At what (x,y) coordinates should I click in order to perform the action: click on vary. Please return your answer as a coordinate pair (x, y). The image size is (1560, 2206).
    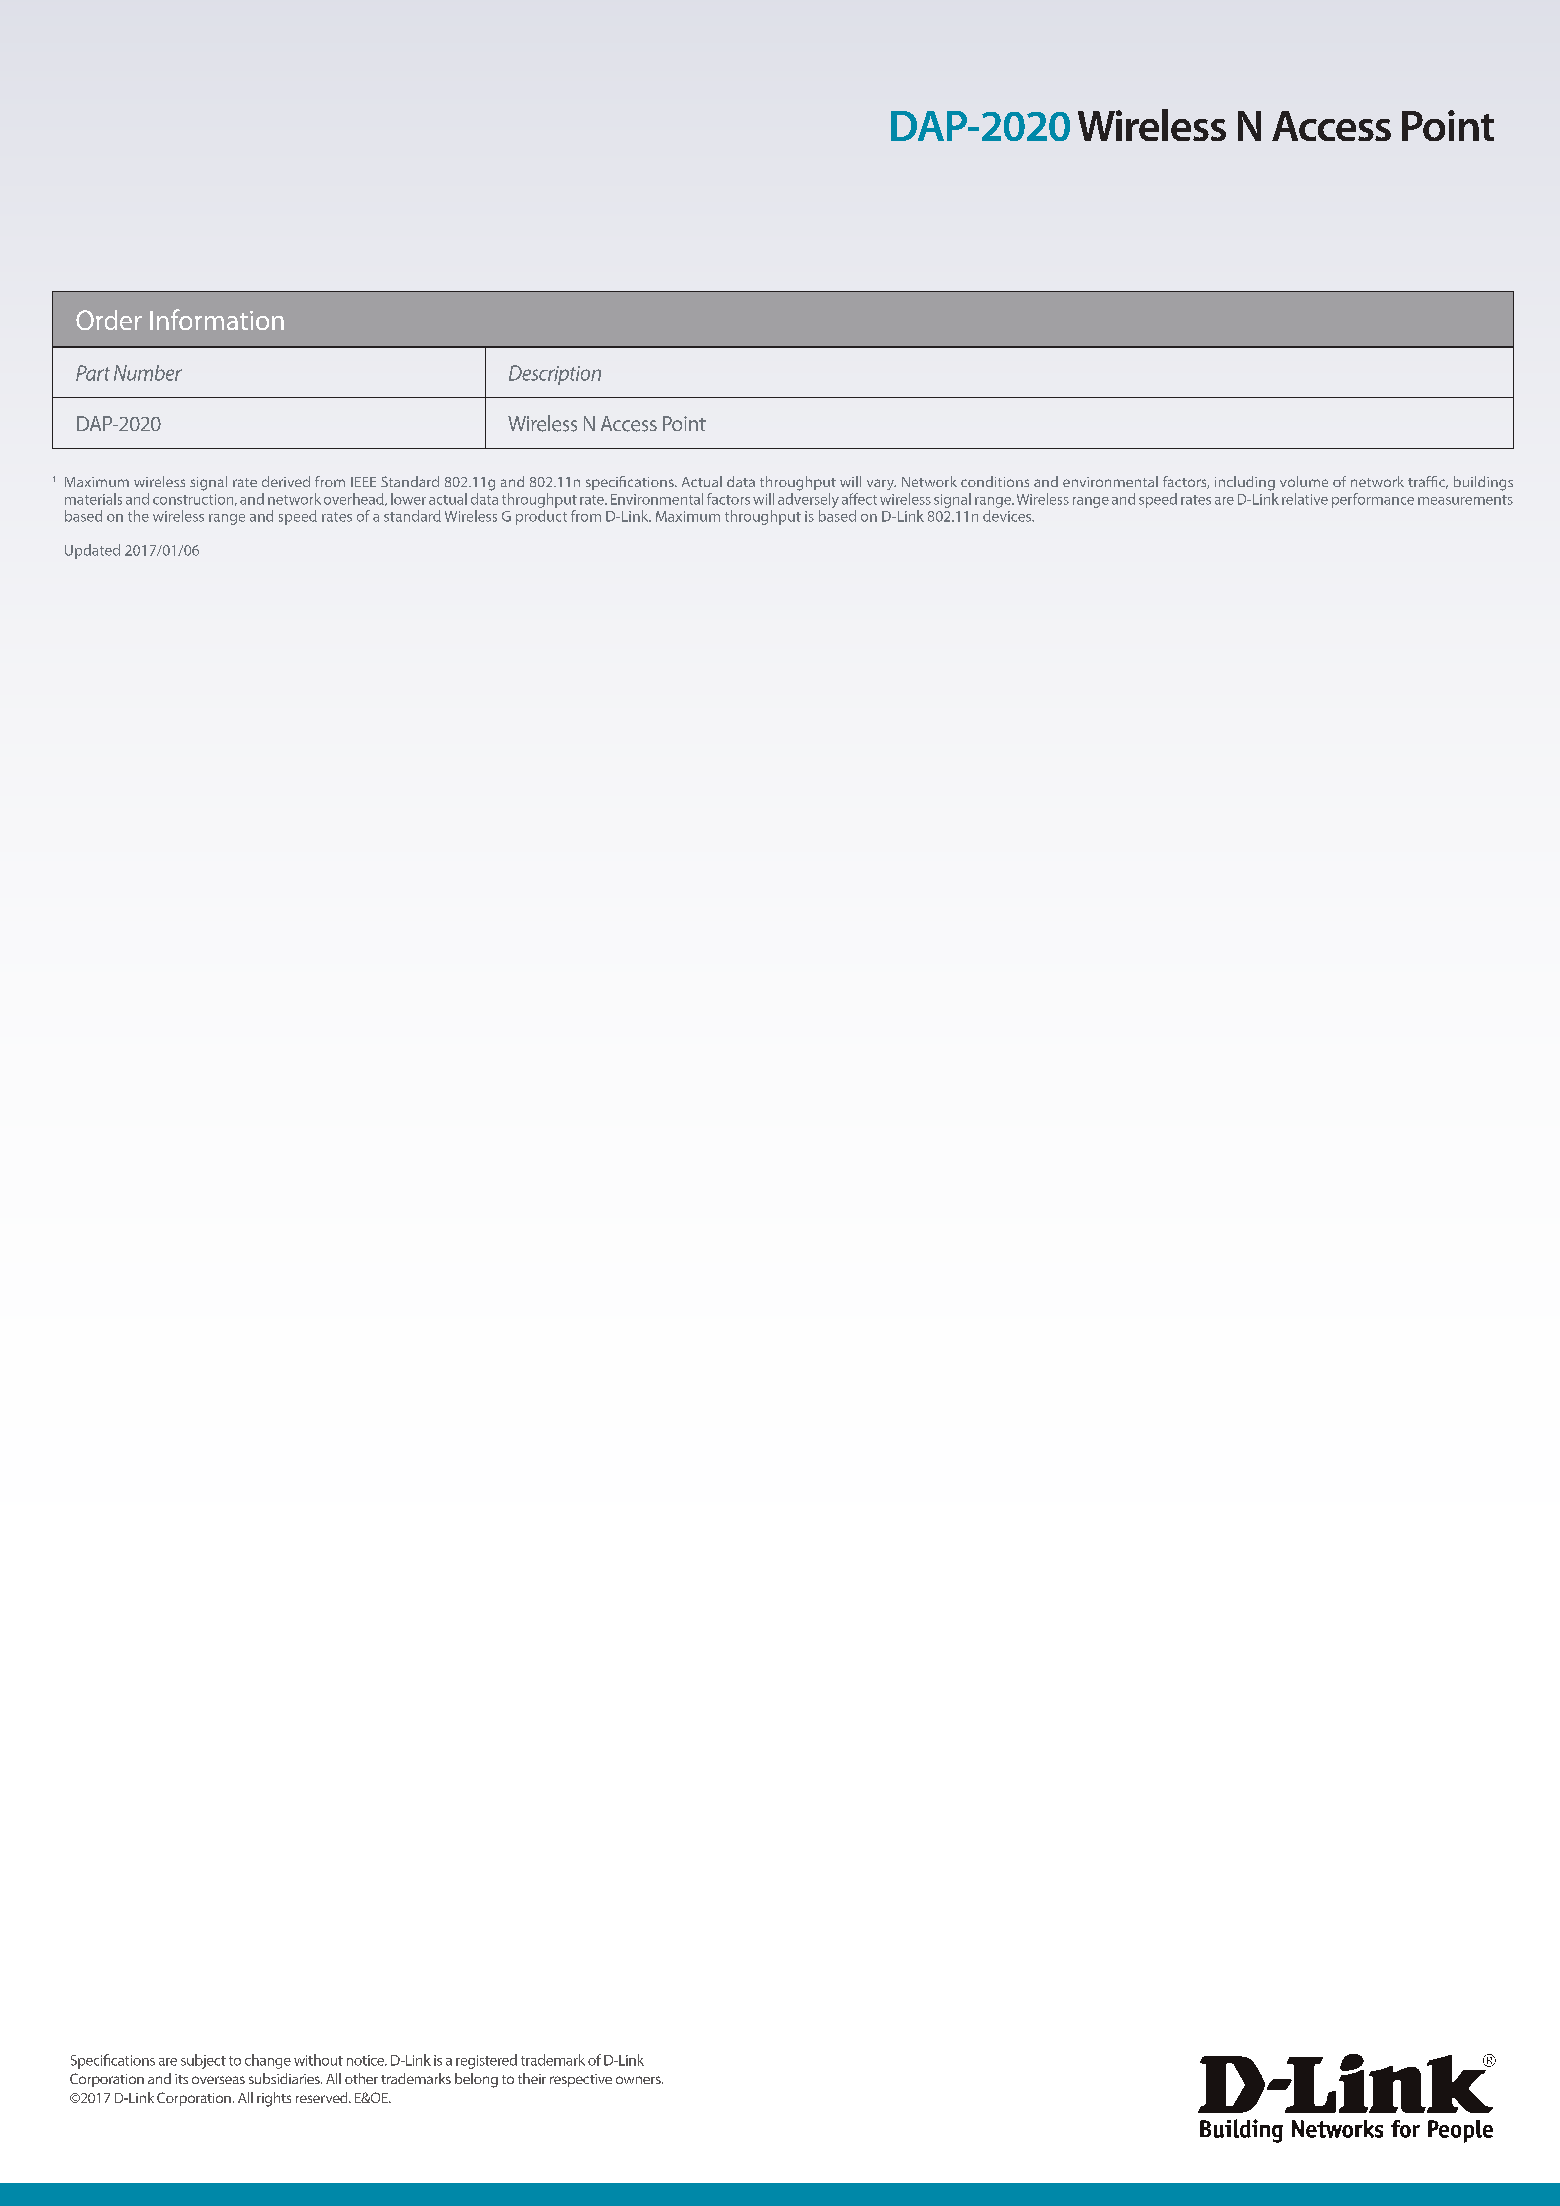
    Looking at the image, I should click on (881, 484).
